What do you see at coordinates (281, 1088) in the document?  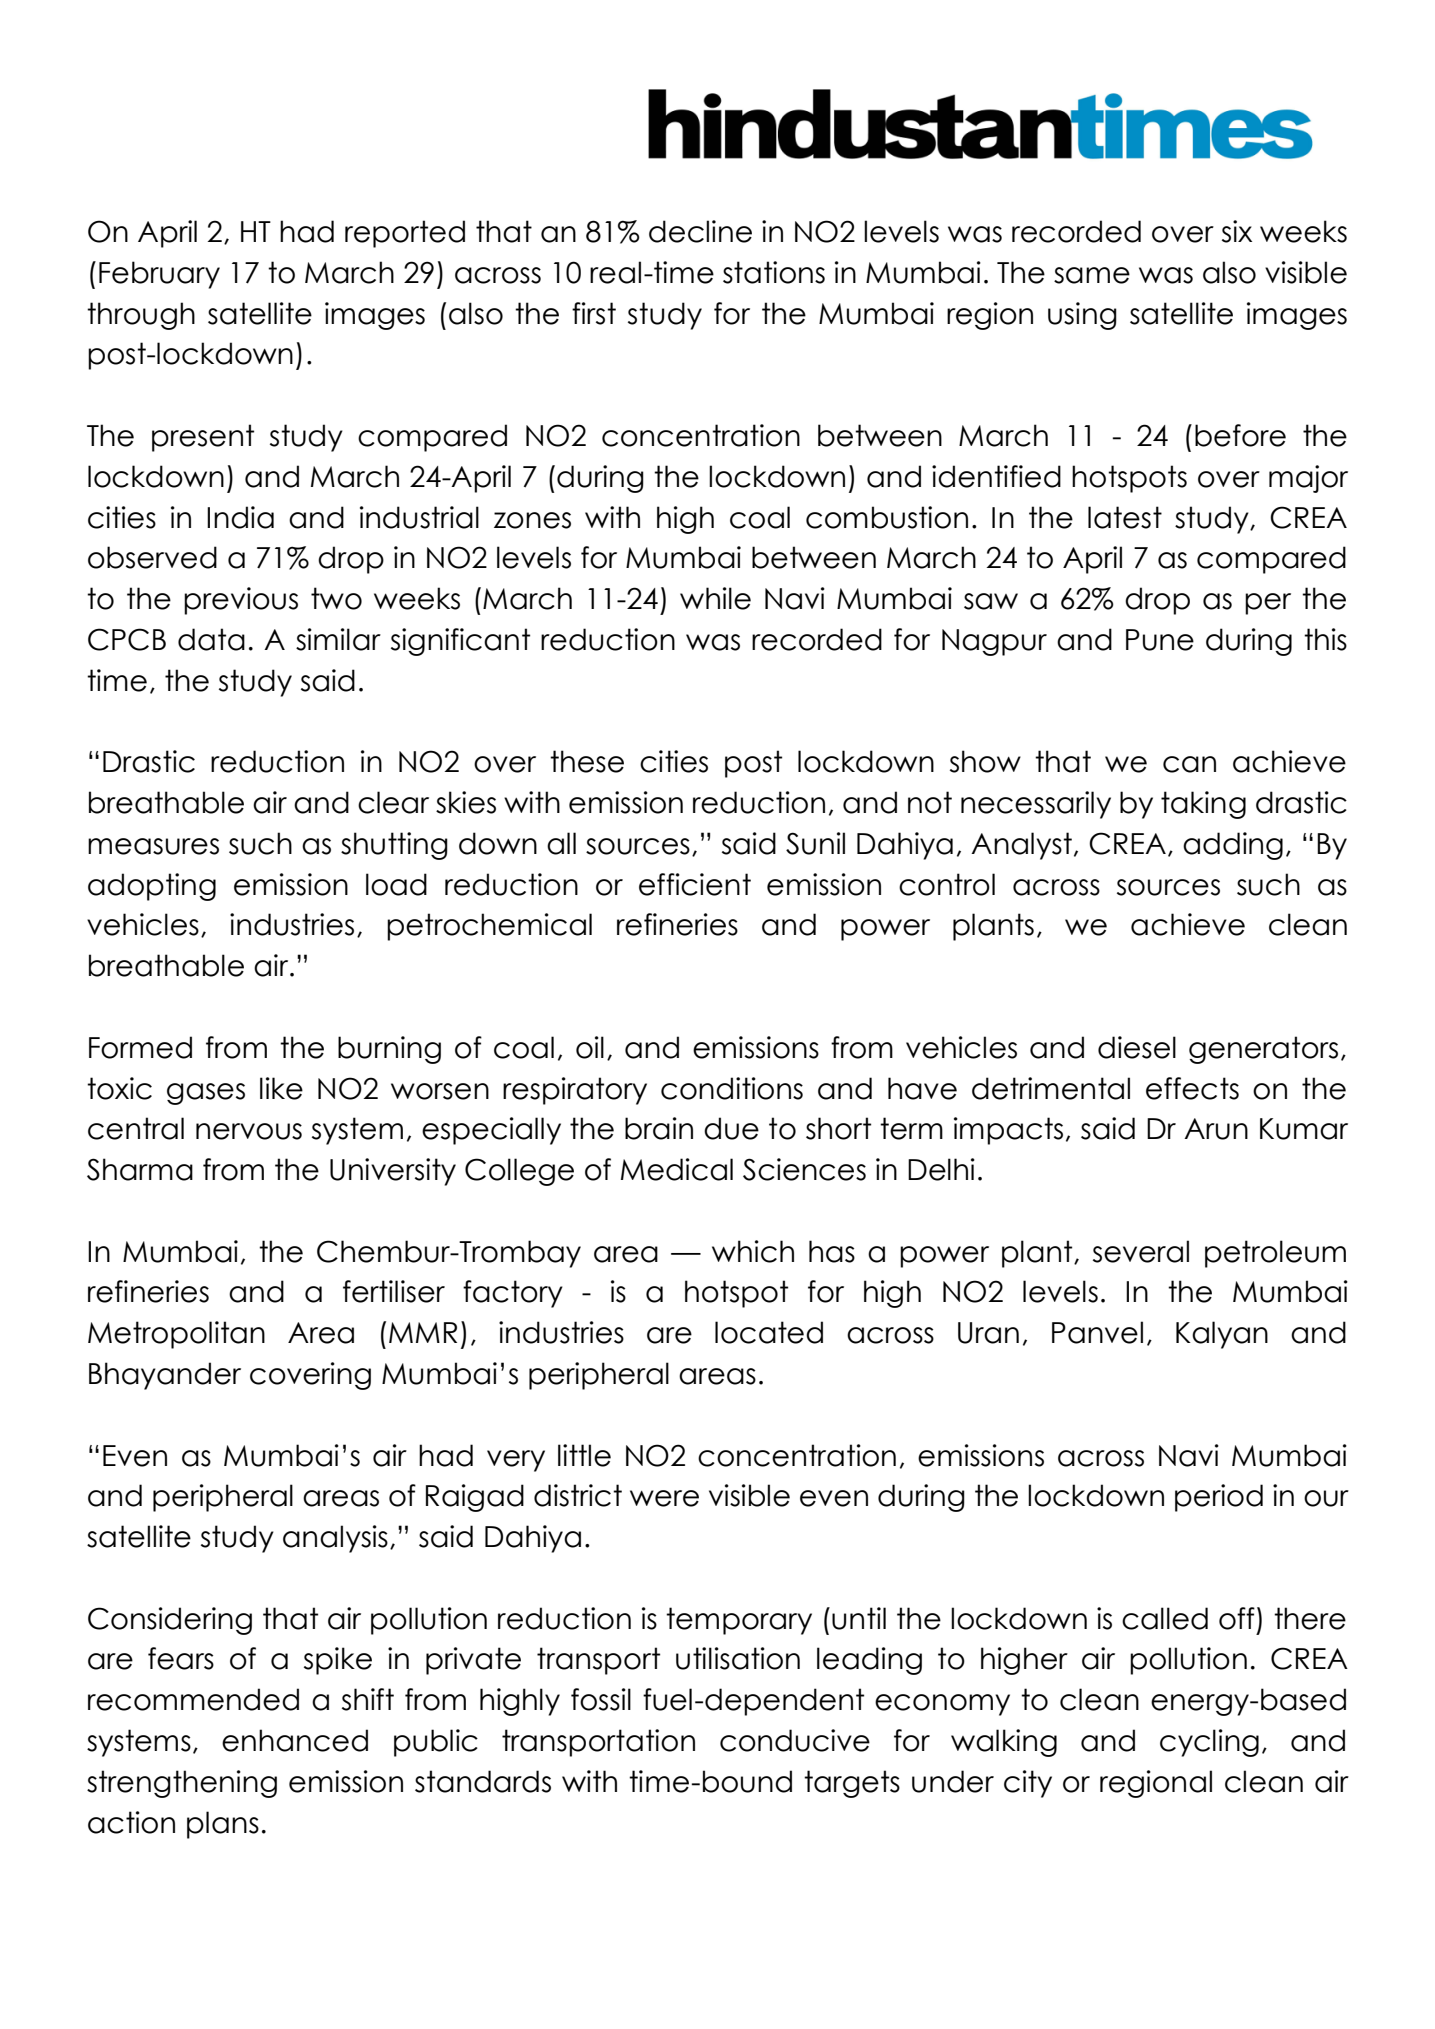 I see `like` at bounding box center [281, 1088].
